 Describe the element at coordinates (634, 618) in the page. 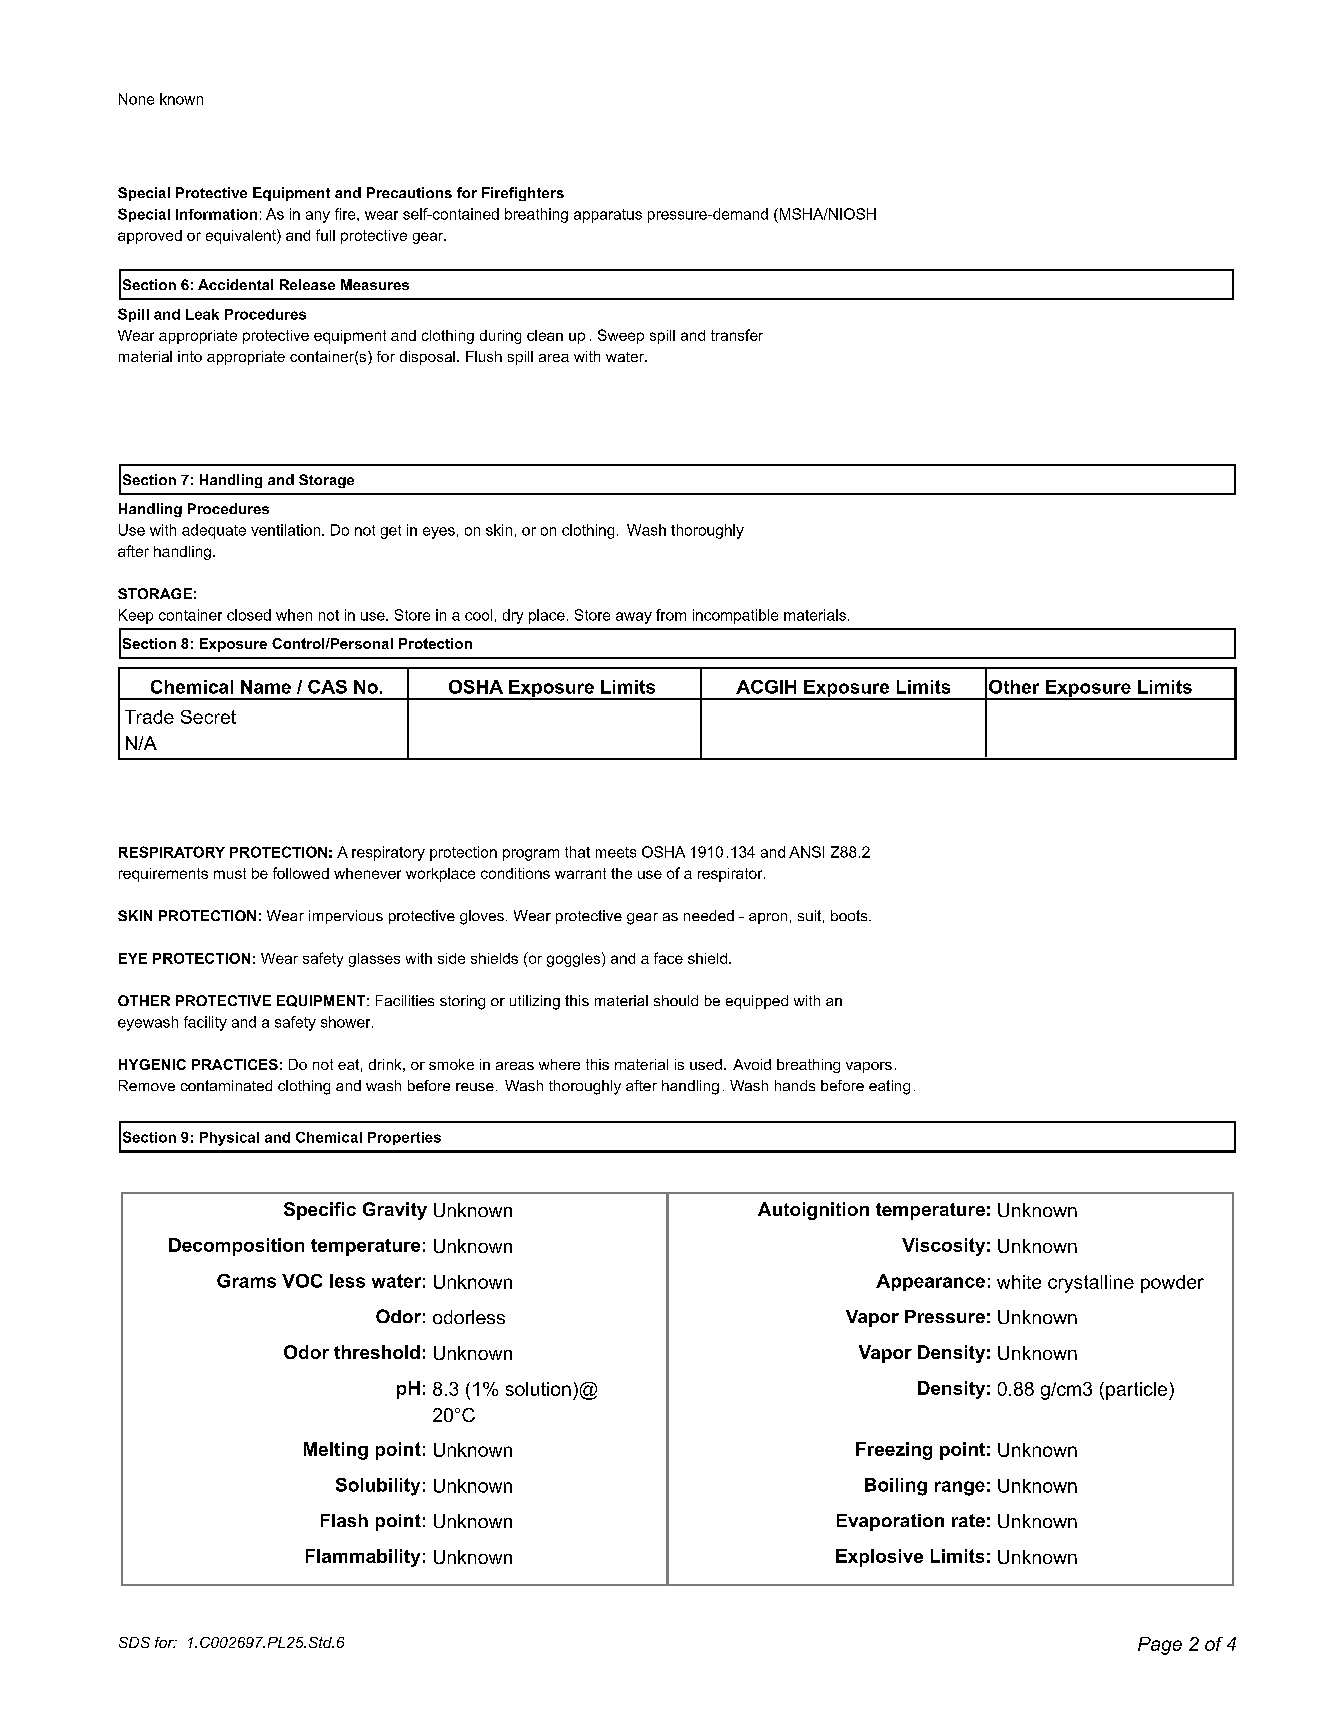

I see `away` at that location.
